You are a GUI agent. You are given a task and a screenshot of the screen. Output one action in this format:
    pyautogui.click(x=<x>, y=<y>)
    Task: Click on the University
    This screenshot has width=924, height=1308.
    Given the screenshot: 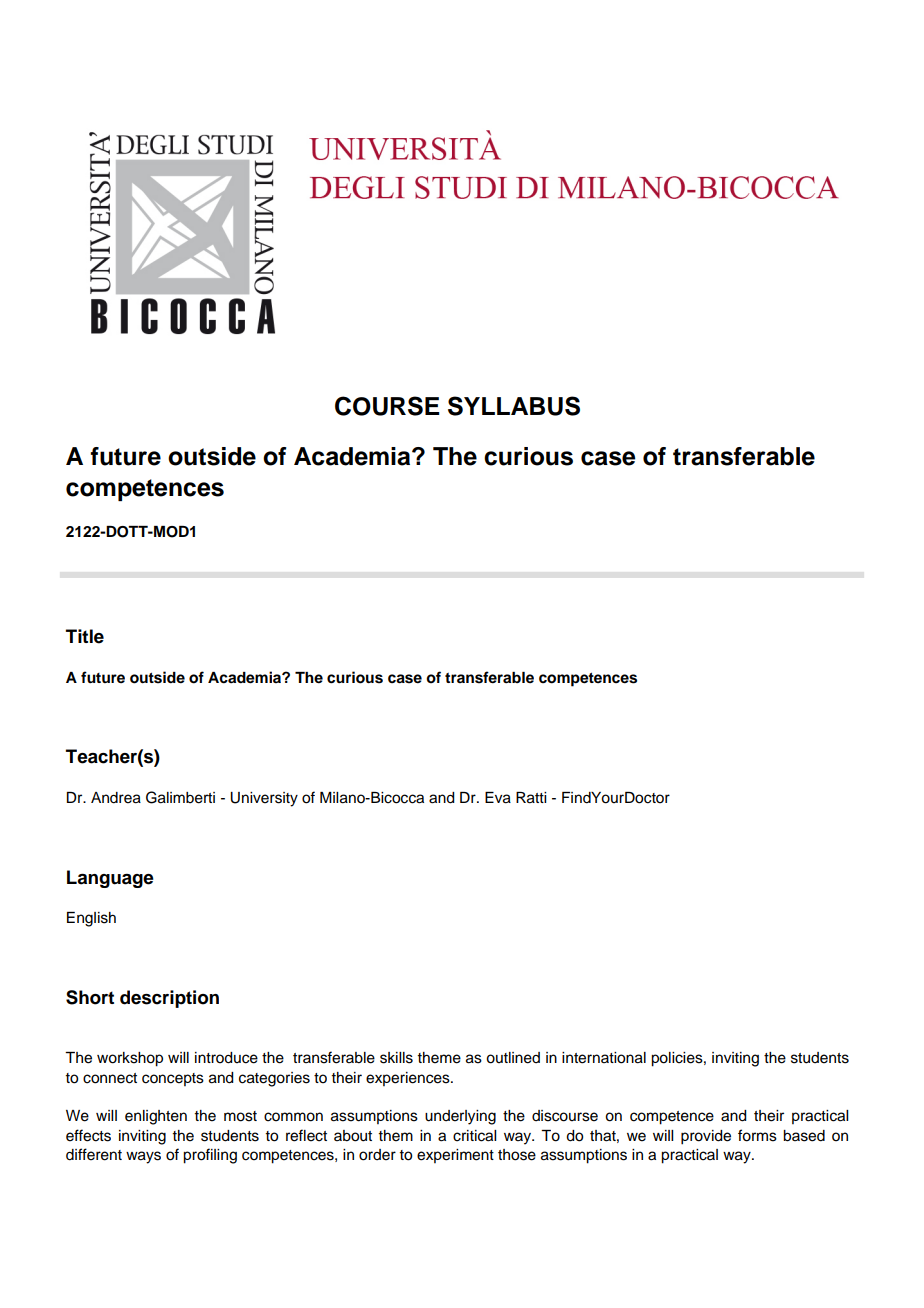 What is the action you would take?
    pyautogui.click(x=264, y=799)
